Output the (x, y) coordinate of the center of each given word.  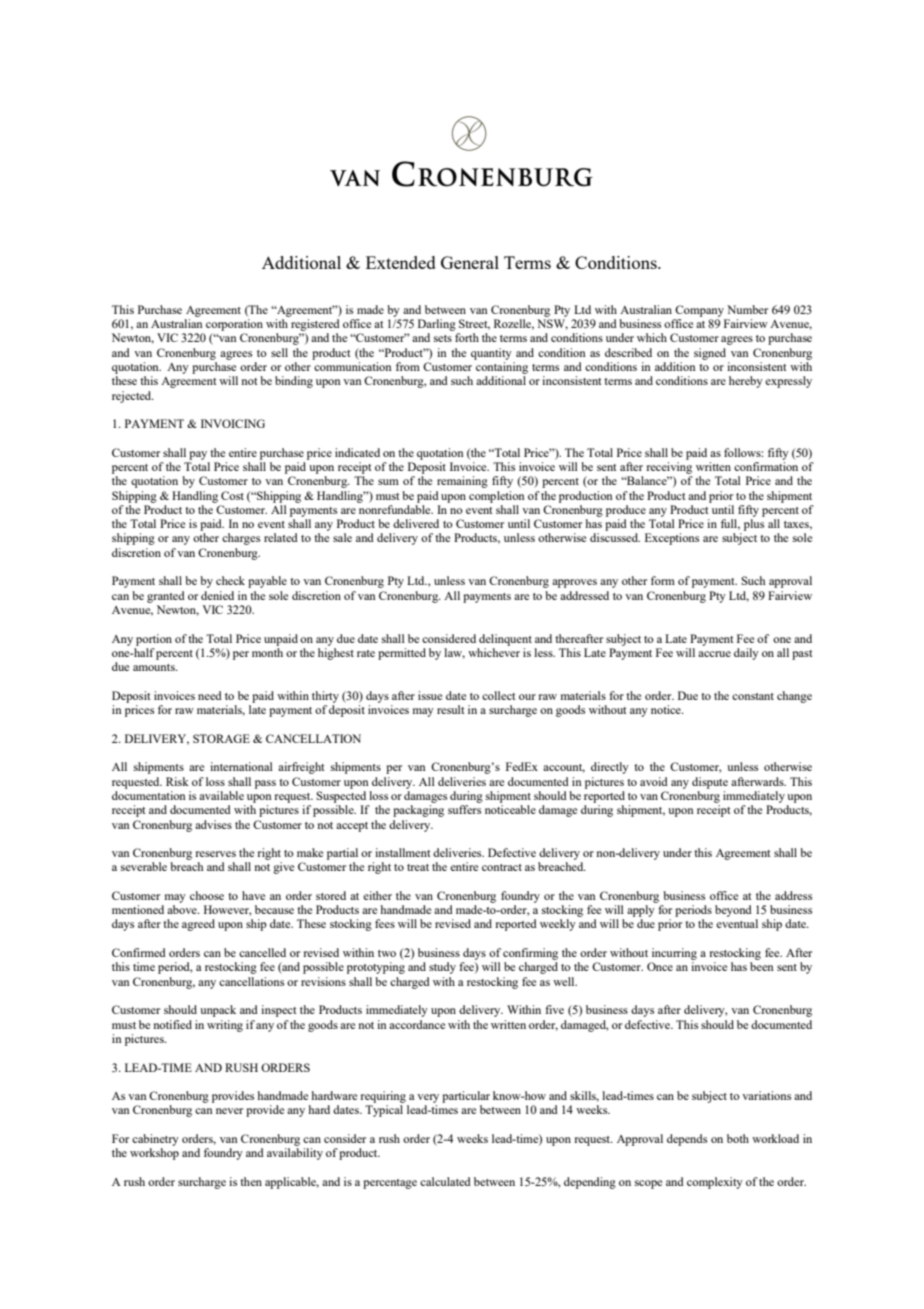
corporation (234, 325)
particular (466, 1097)
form (663, 580)
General (470, 262)
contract (502, 867)
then (251, 1181)
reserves (215, 854)
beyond (733, 911)
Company (699, 311)
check (230, 580)
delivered (416, 523)
